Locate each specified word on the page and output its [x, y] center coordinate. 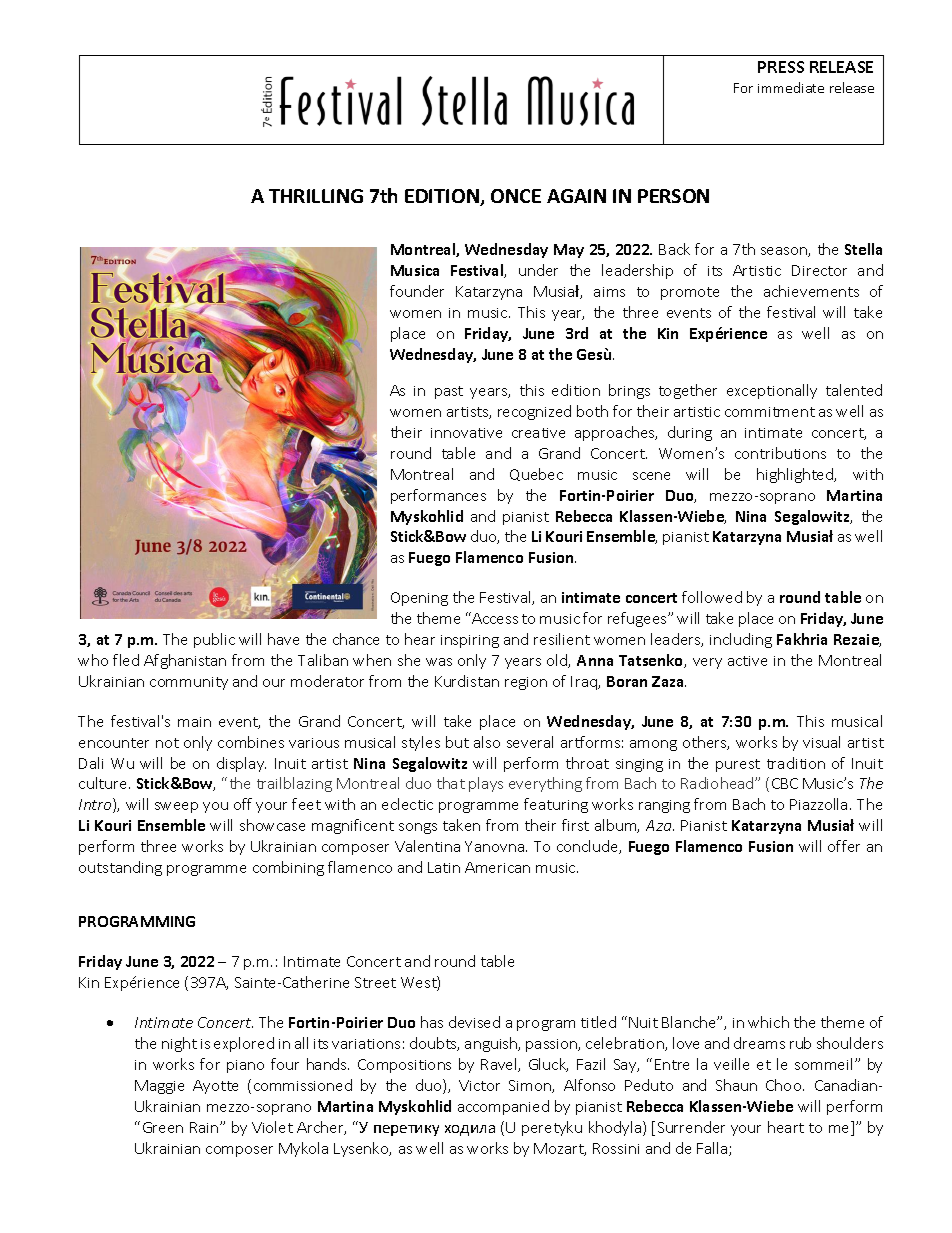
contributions [780, 453]
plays [486, 784]
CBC [785, 783]
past [449, 392]
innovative [466, 433]
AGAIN [576, 196]
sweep [176, 807]
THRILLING [316, 196]
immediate [791, 87]
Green [163, 1127]
